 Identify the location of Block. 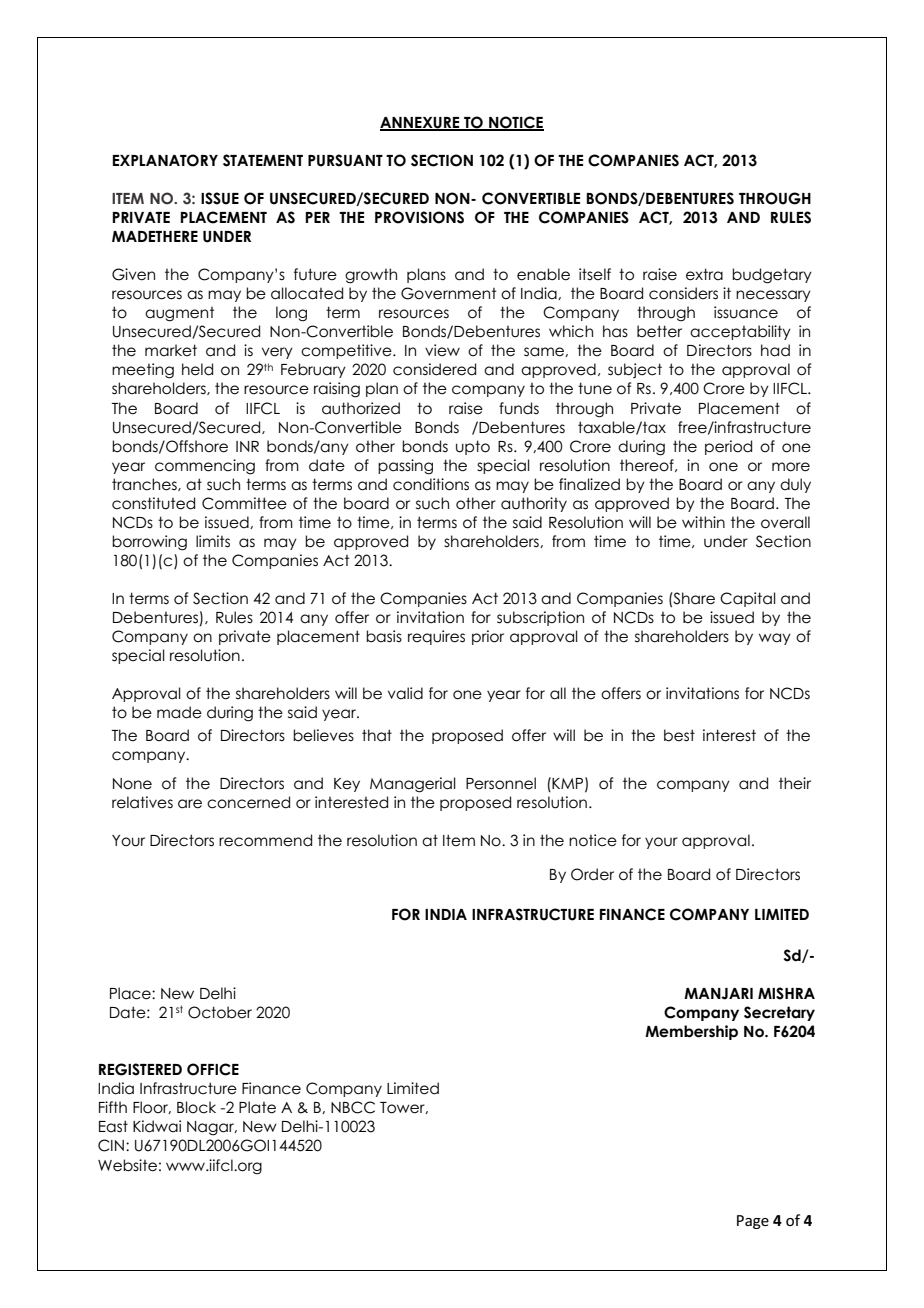
(196, 1107).
